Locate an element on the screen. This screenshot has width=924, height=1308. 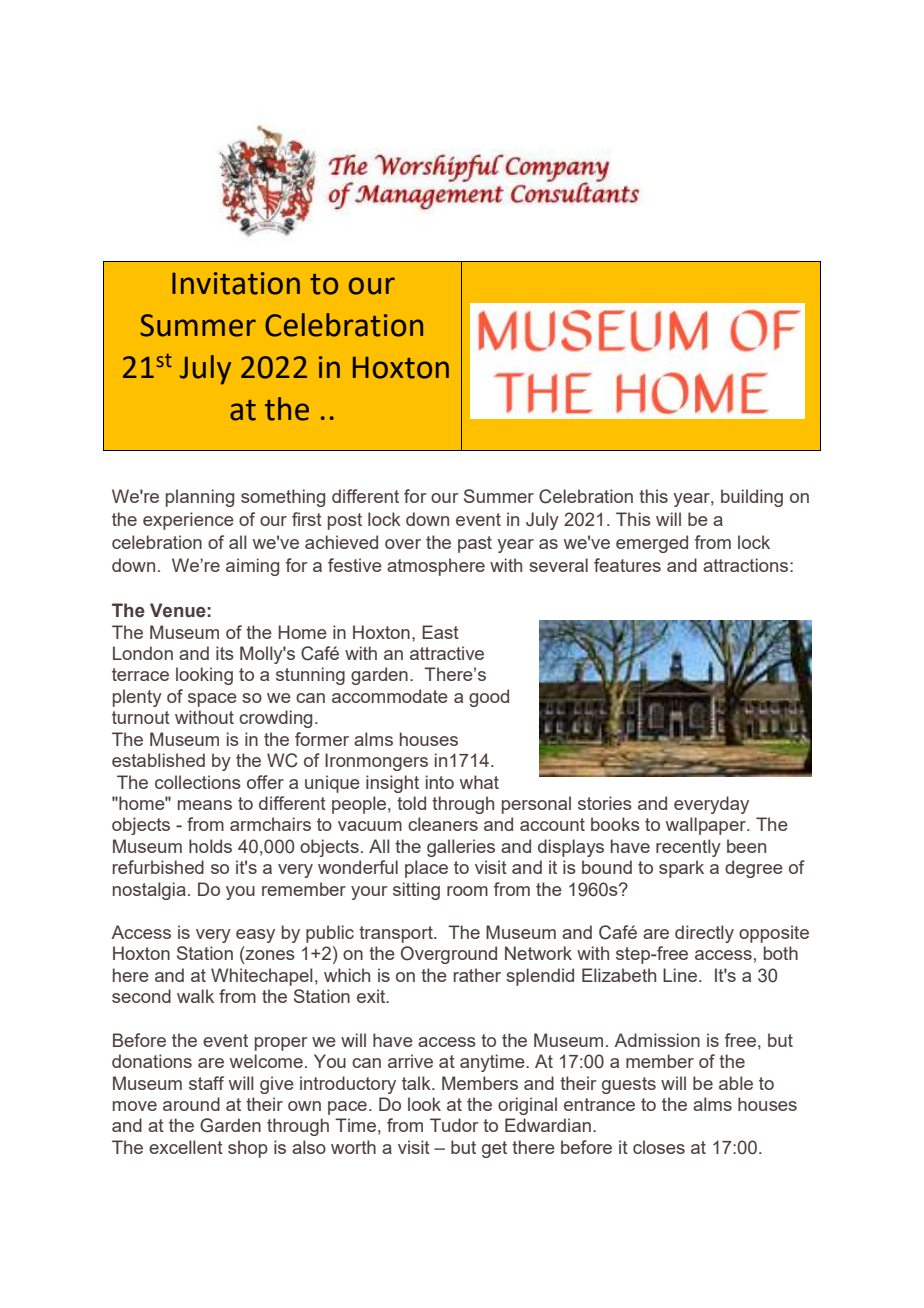
past is located at coordinates (475, 544).
